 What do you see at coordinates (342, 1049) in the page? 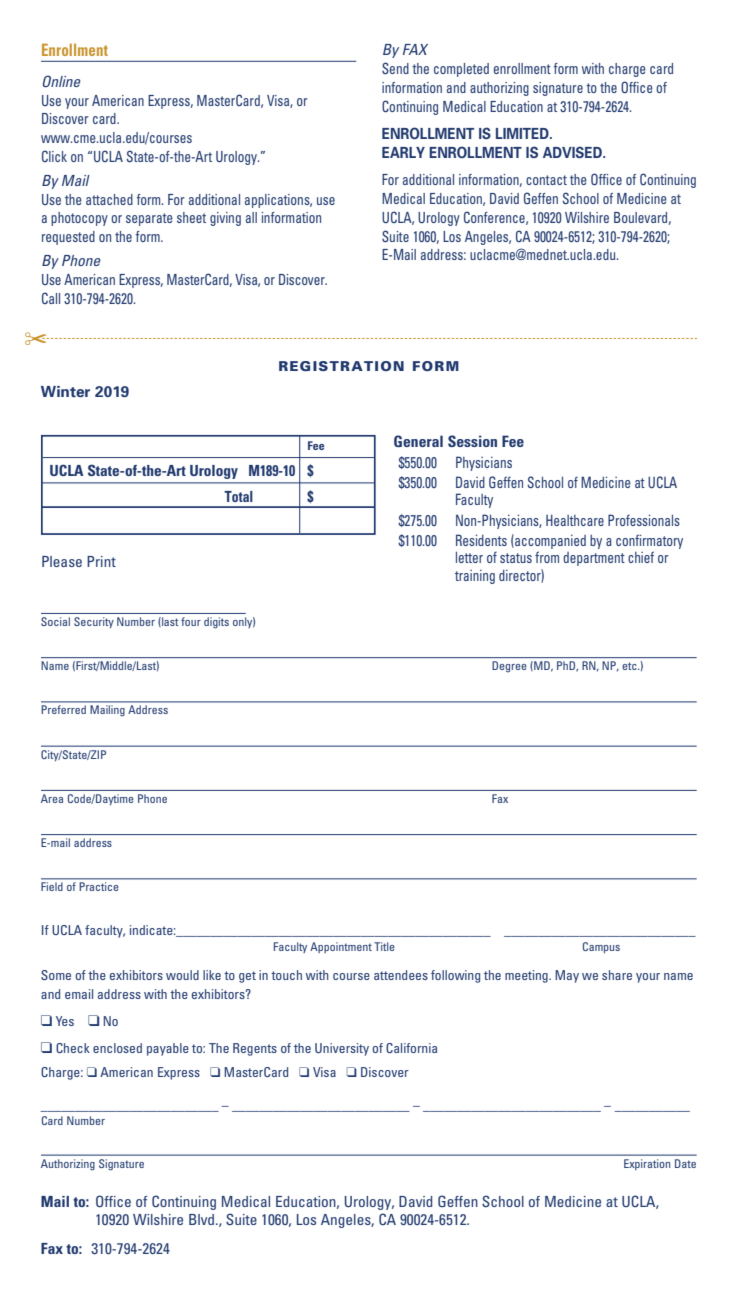
I see `University` at bounding box center [342, 1049].
